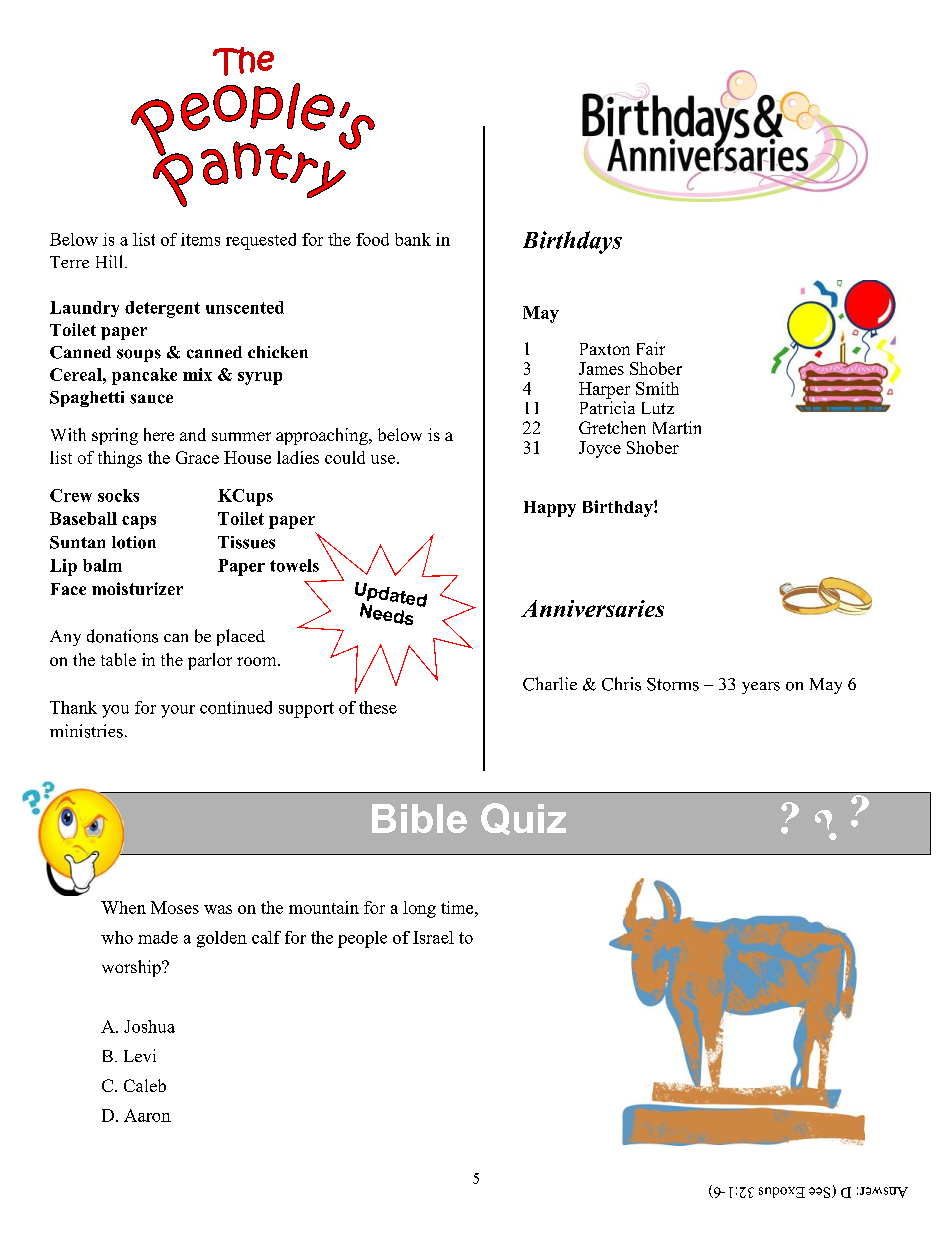 The width and height of the screenshot is (952, 1233). What do you see at coordinates (413, 239) in the screenshot?
I see `bank` at bounding box center [413, 239].
